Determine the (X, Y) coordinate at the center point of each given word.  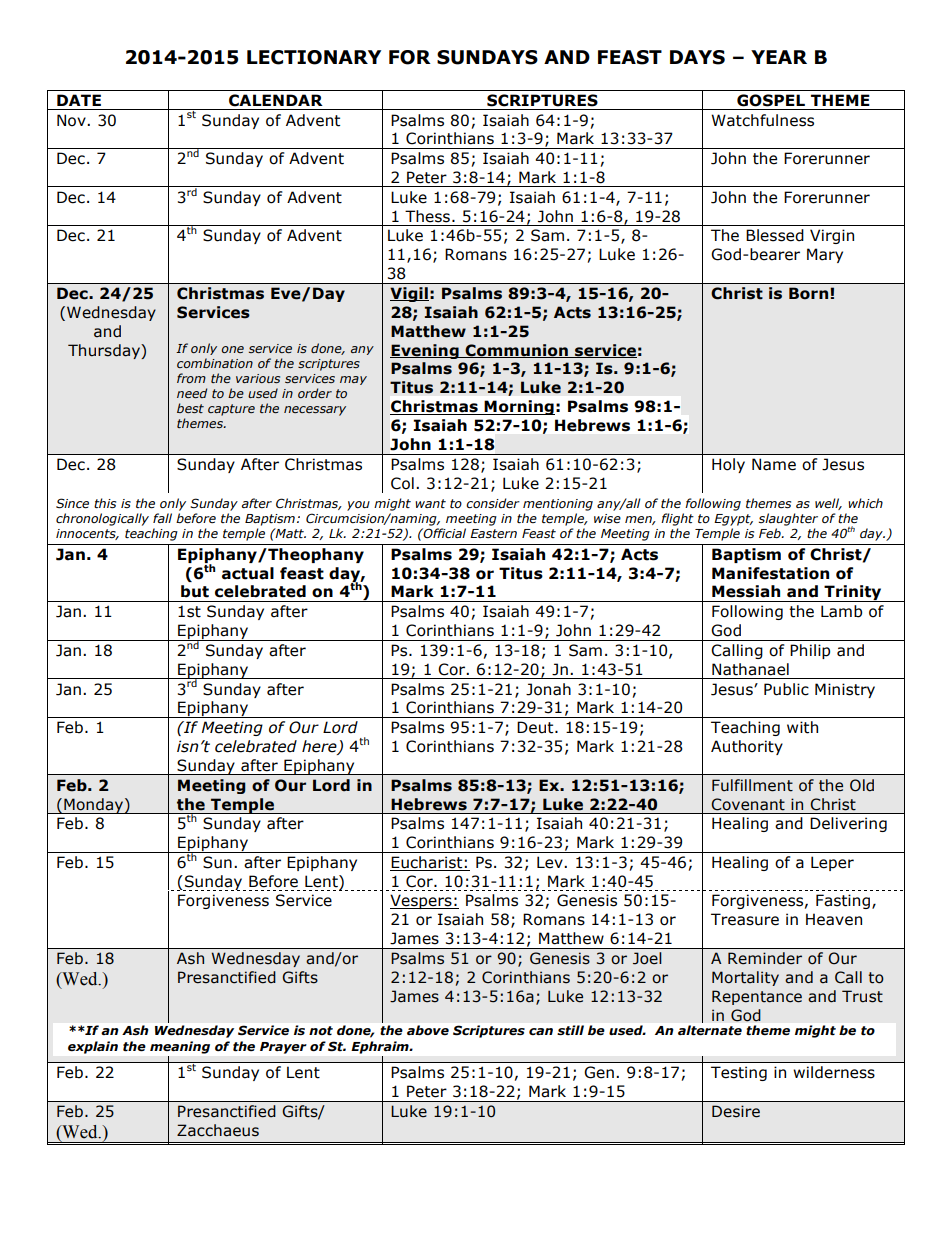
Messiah (746, 591)
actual (248, 573)
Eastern (493, 534)
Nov (72, 120)
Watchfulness (762, 120)
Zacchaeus (218, 1130)
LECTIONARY (314, 57)
